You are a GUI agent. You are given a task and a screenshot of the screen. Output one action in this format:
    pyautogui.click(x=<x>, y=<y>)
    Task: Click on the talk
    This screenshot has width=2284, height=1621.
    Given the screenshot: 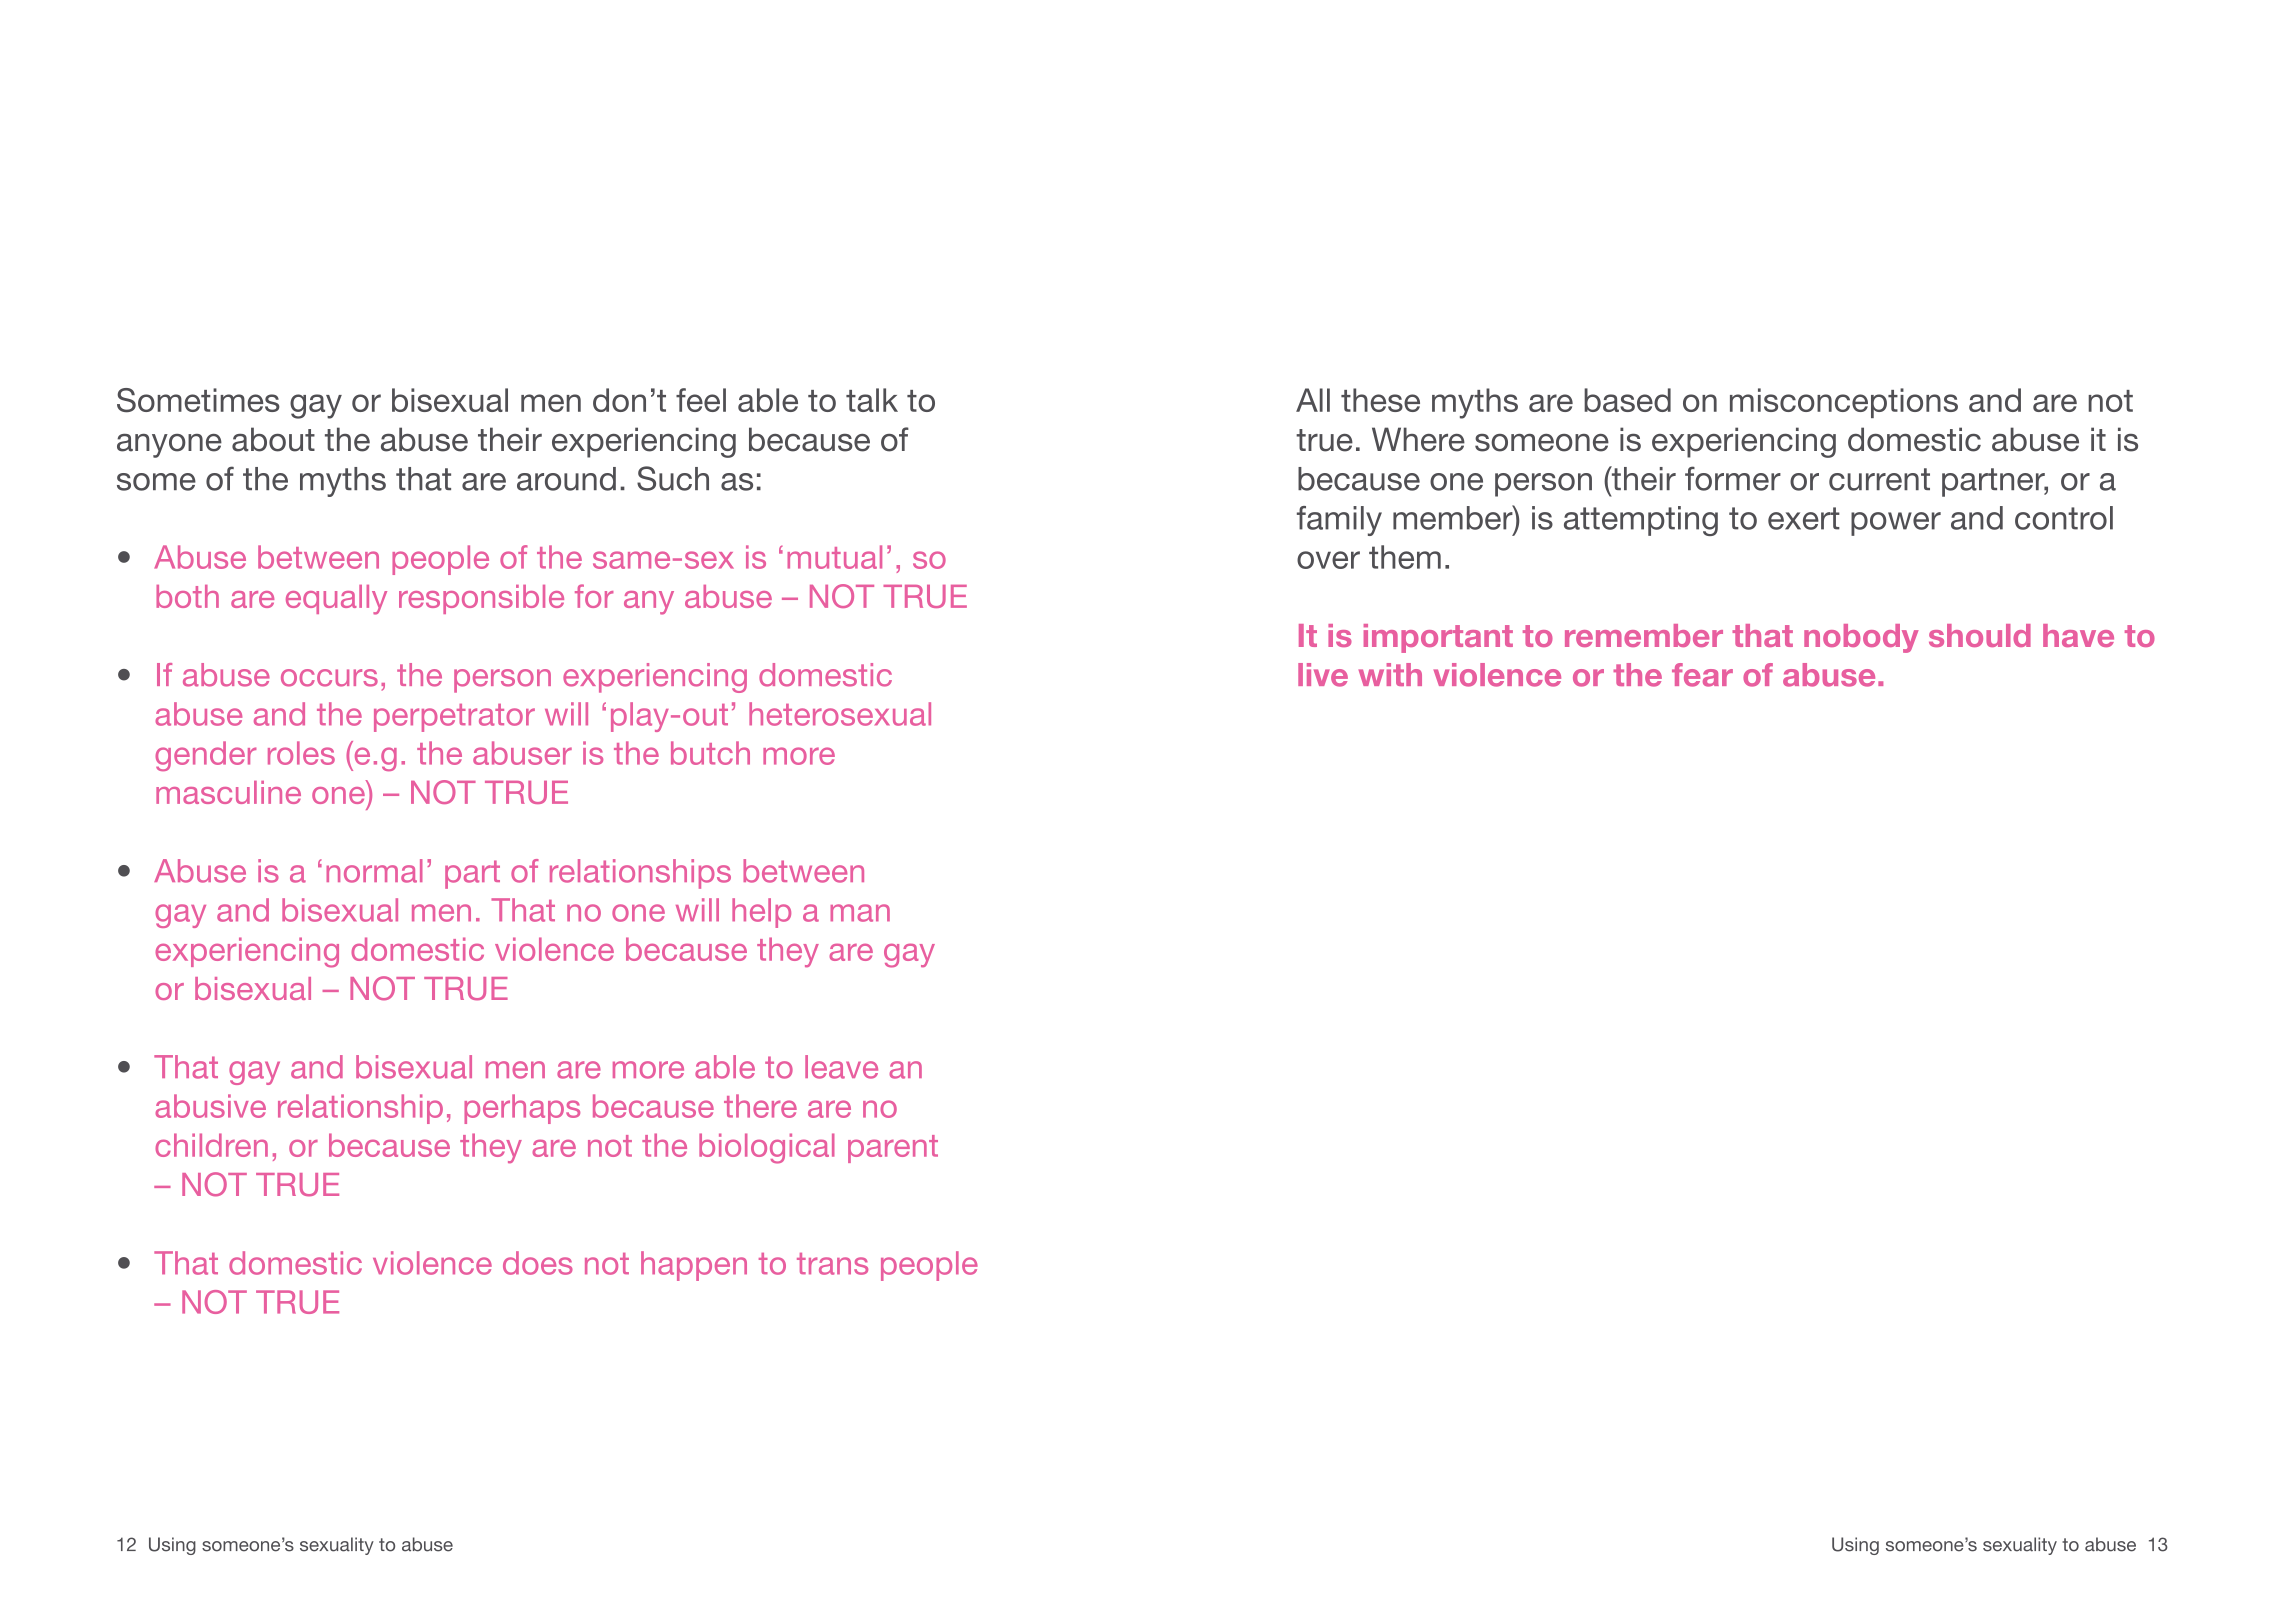 What is the action you would take?
    pyautogui.click(x=872, y=400)
